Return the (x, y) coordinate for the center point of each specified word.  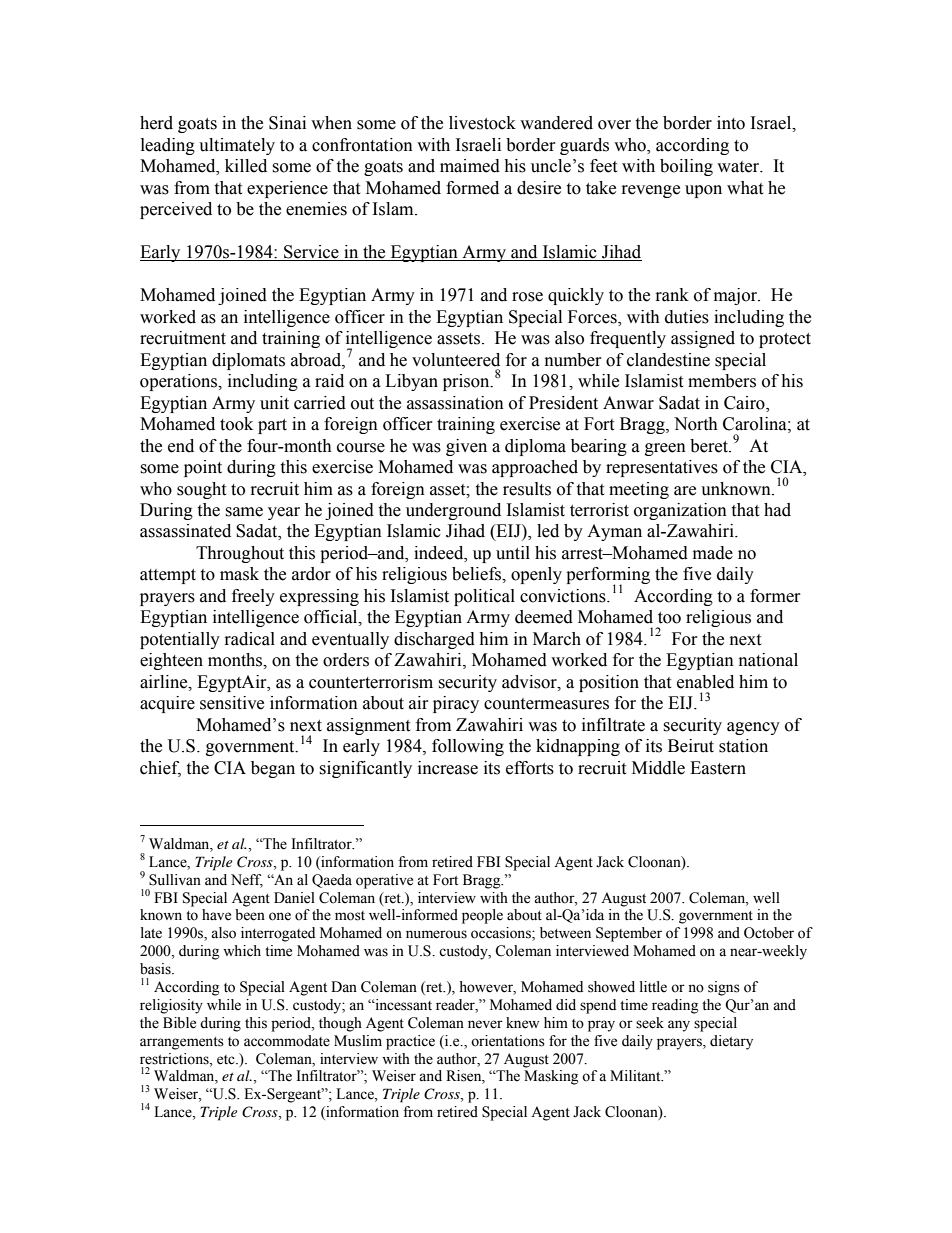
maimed (470, 166)
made (713, 553)
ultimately (237, 146)
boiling (686, 167)
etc (227, 1060)
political (484, 597)
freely (253, 597)
